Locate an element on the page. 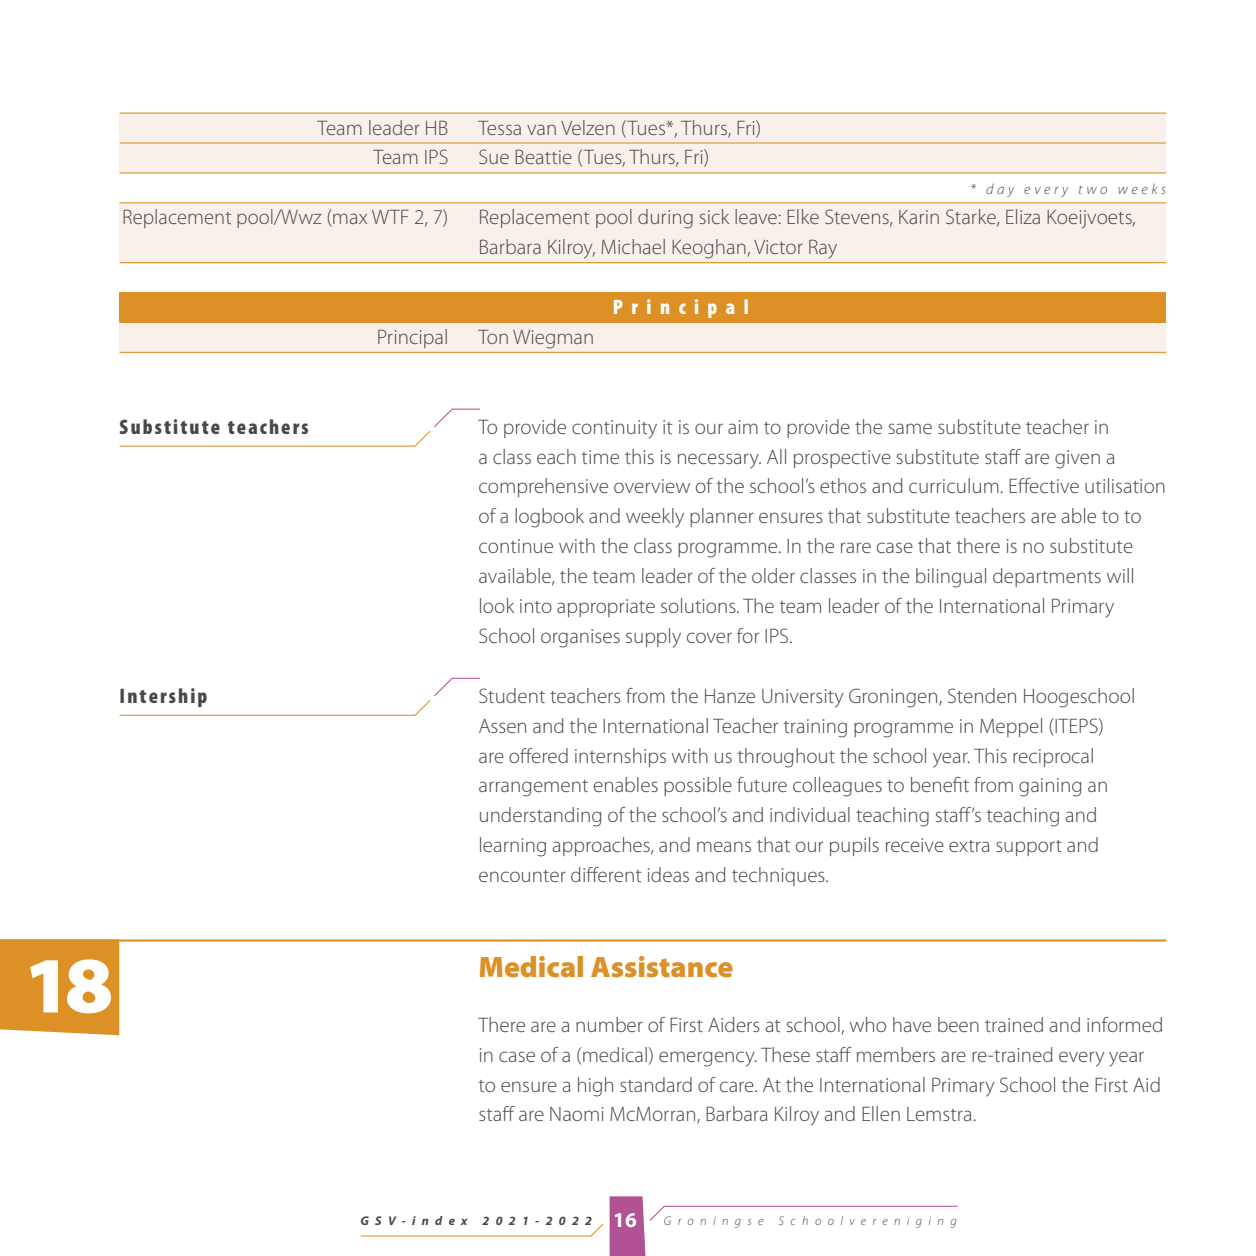  departments is located at coordinates (1047, 577).
